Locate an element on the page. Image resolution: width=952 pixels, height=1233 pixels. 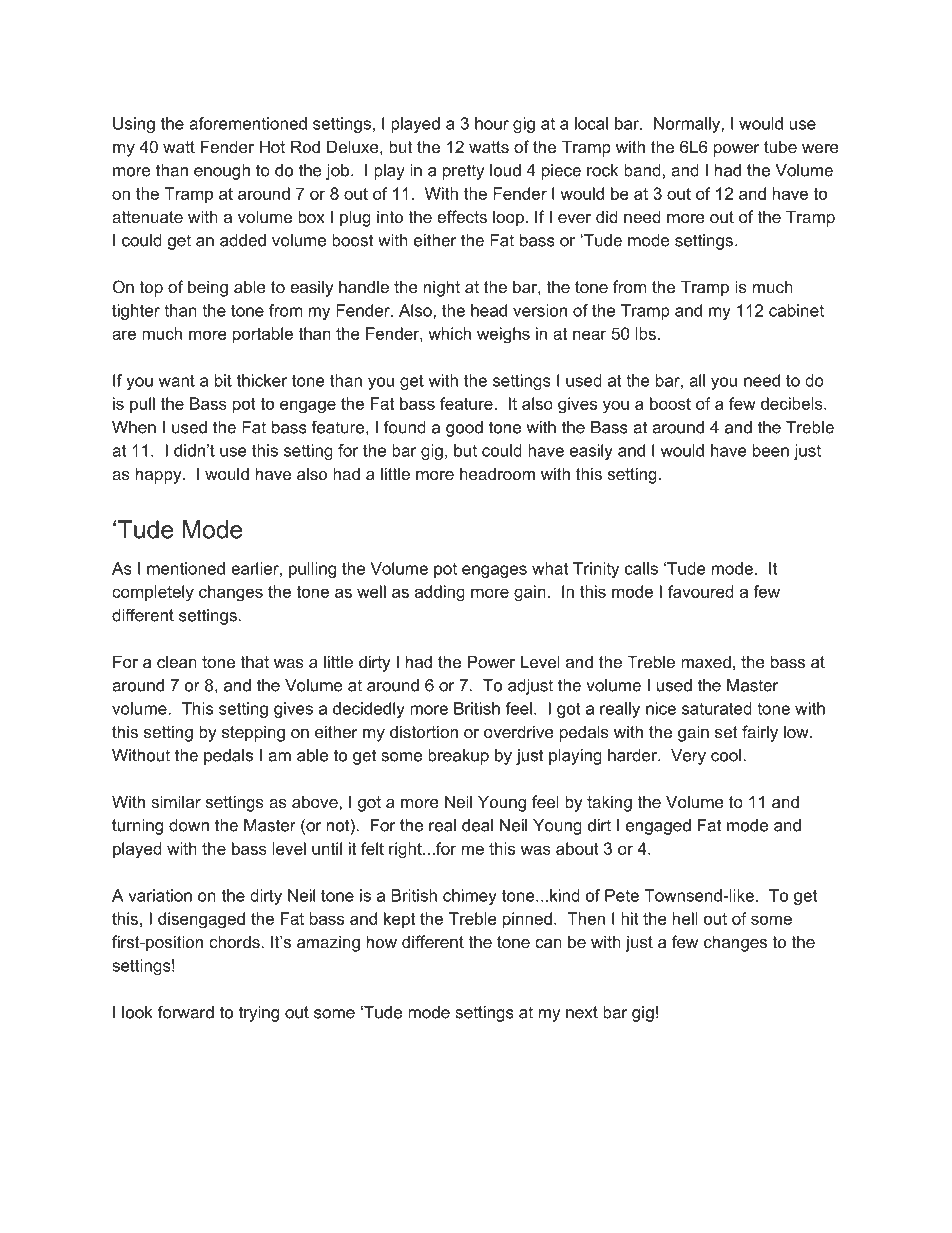
completely is located at coordinates (153, 593).
